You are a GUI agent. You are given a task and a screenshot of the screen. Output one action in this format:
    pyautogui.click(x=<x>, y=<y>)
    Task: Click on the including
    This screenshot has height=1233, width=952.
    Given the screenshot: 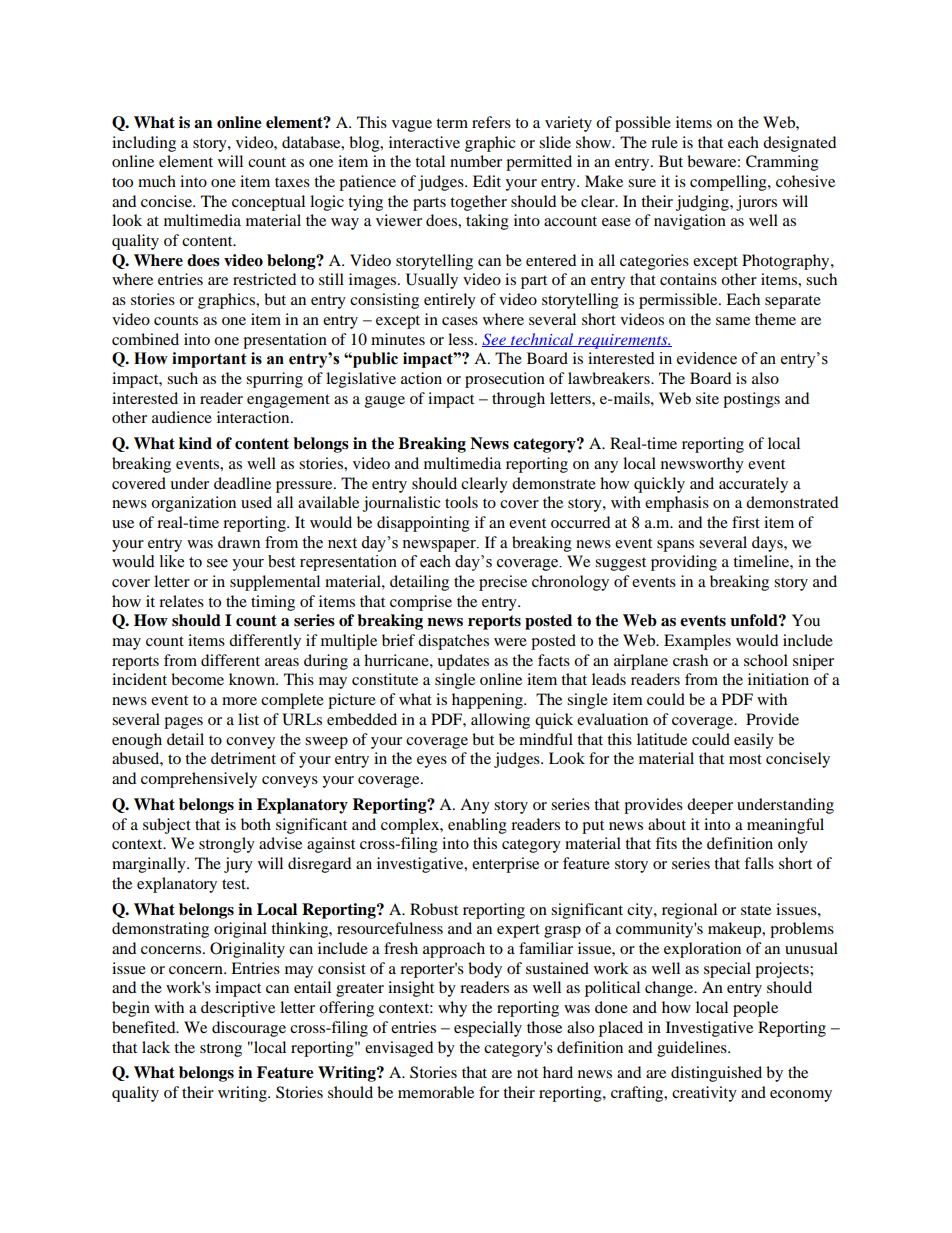 What is the action you would take?
    pyautogui.click(x=144, y=144)
